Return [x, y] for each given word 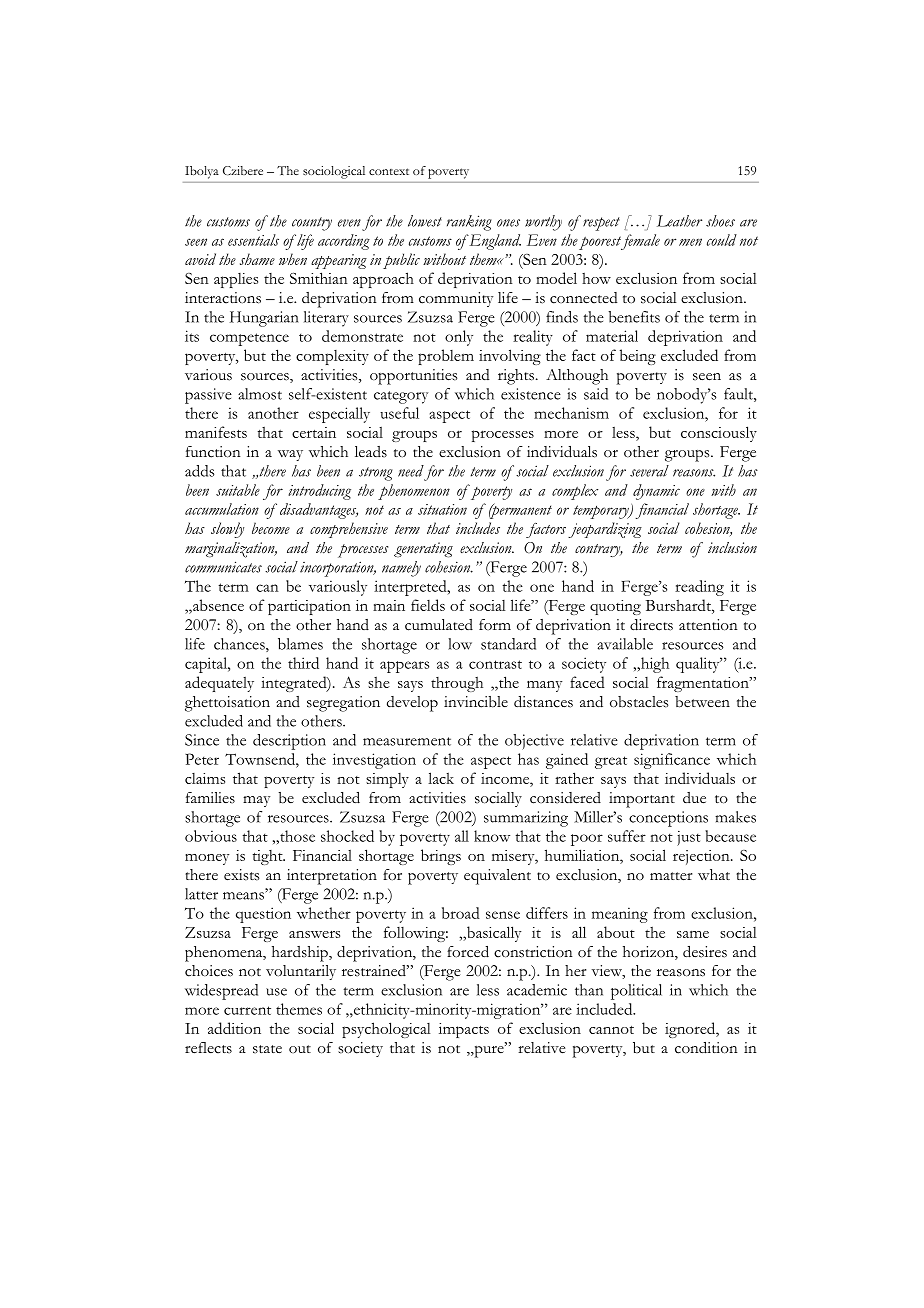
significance [672, 761]
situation [442, 509]
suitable [238, 490]
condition [706, 1048]
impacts [464, 1030]
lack [441, 778]
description [289, 742]
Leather [679, 221]
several [649, 471]
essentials [253, 240]
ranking [469, 223]
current [247, 1010]
